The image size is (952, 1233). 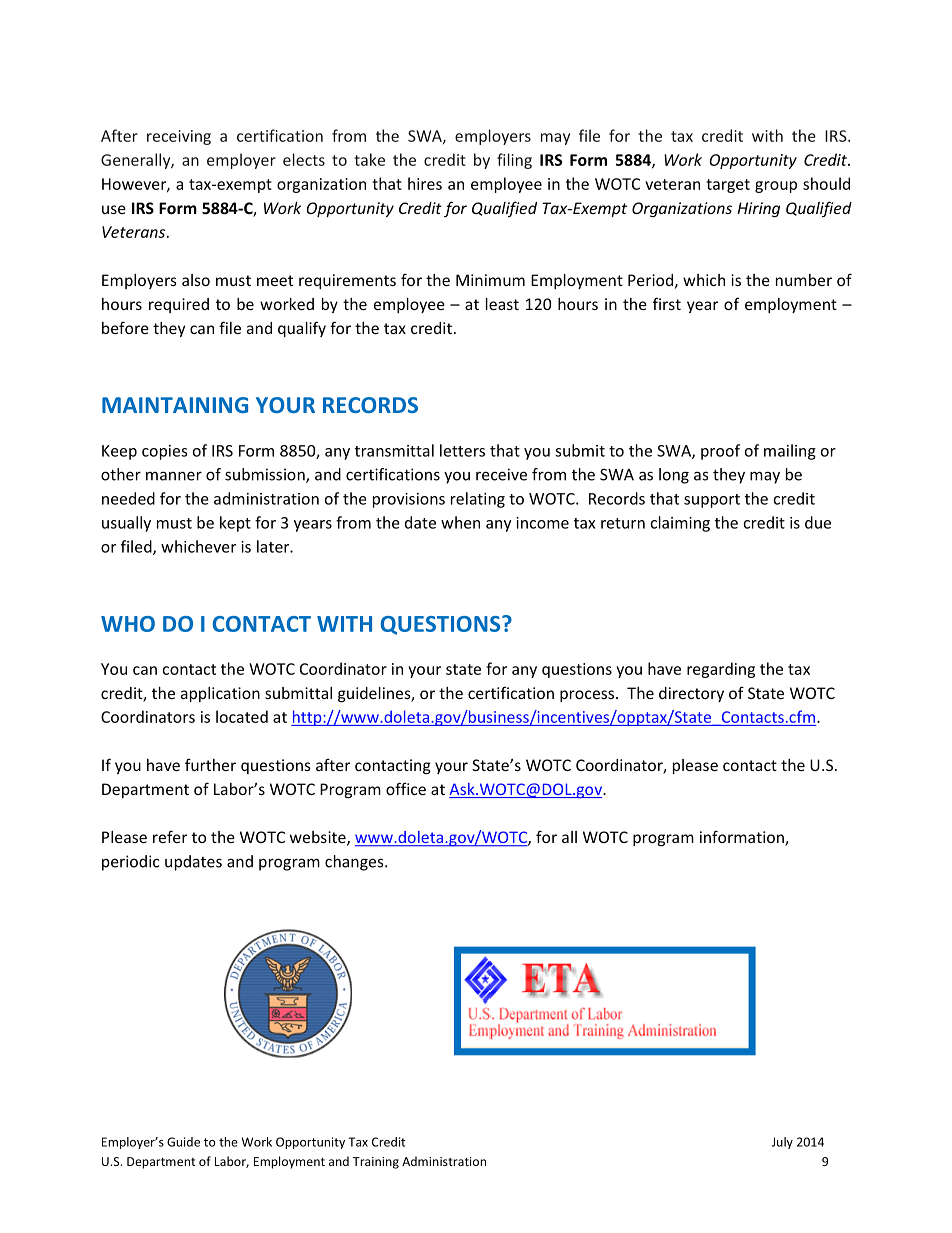 What do you see at coordinates (478, 500) in the image?
I see `relating` at bounding box center [478, 500].
